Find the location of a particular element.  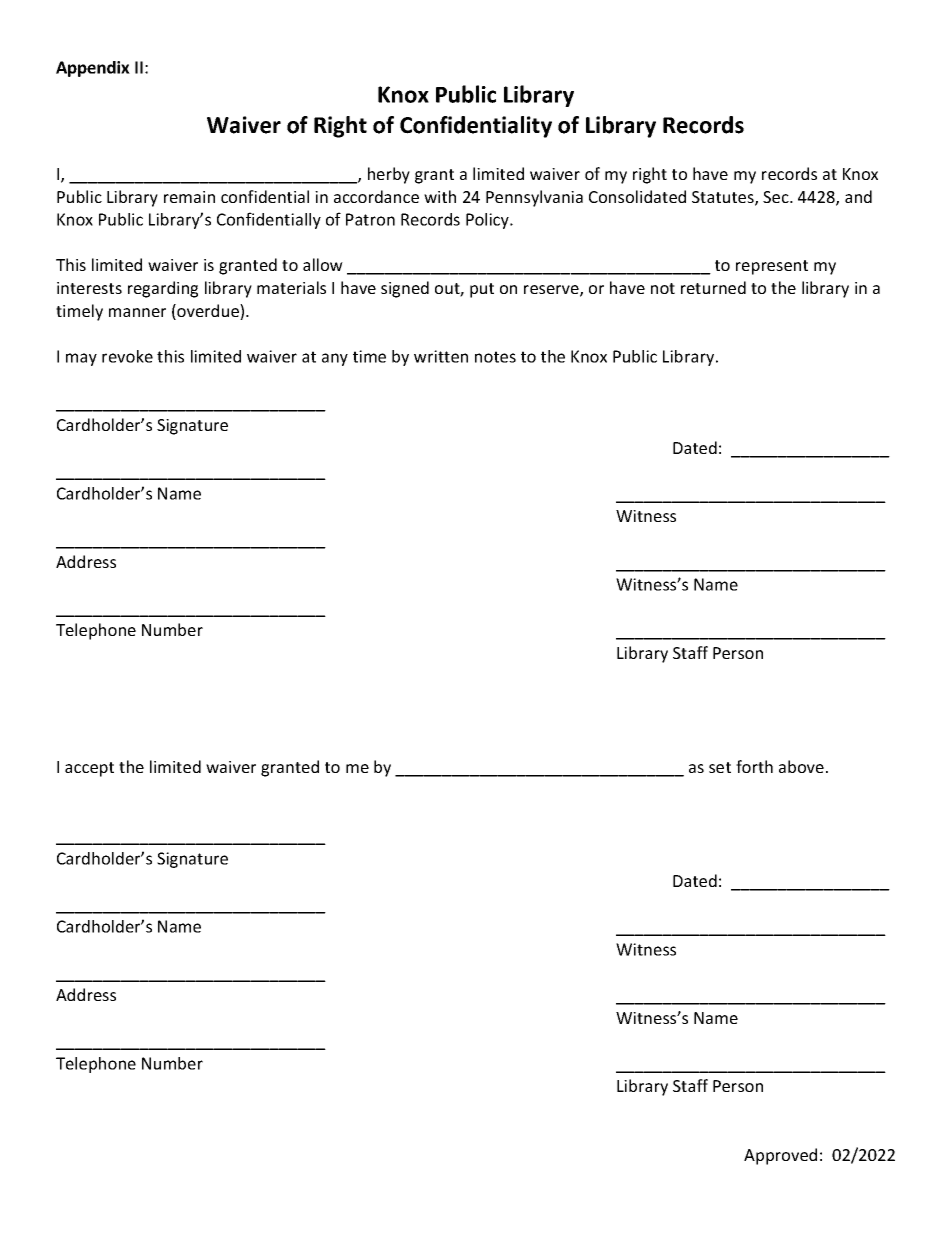

put is located at coordinates (482, 290).
